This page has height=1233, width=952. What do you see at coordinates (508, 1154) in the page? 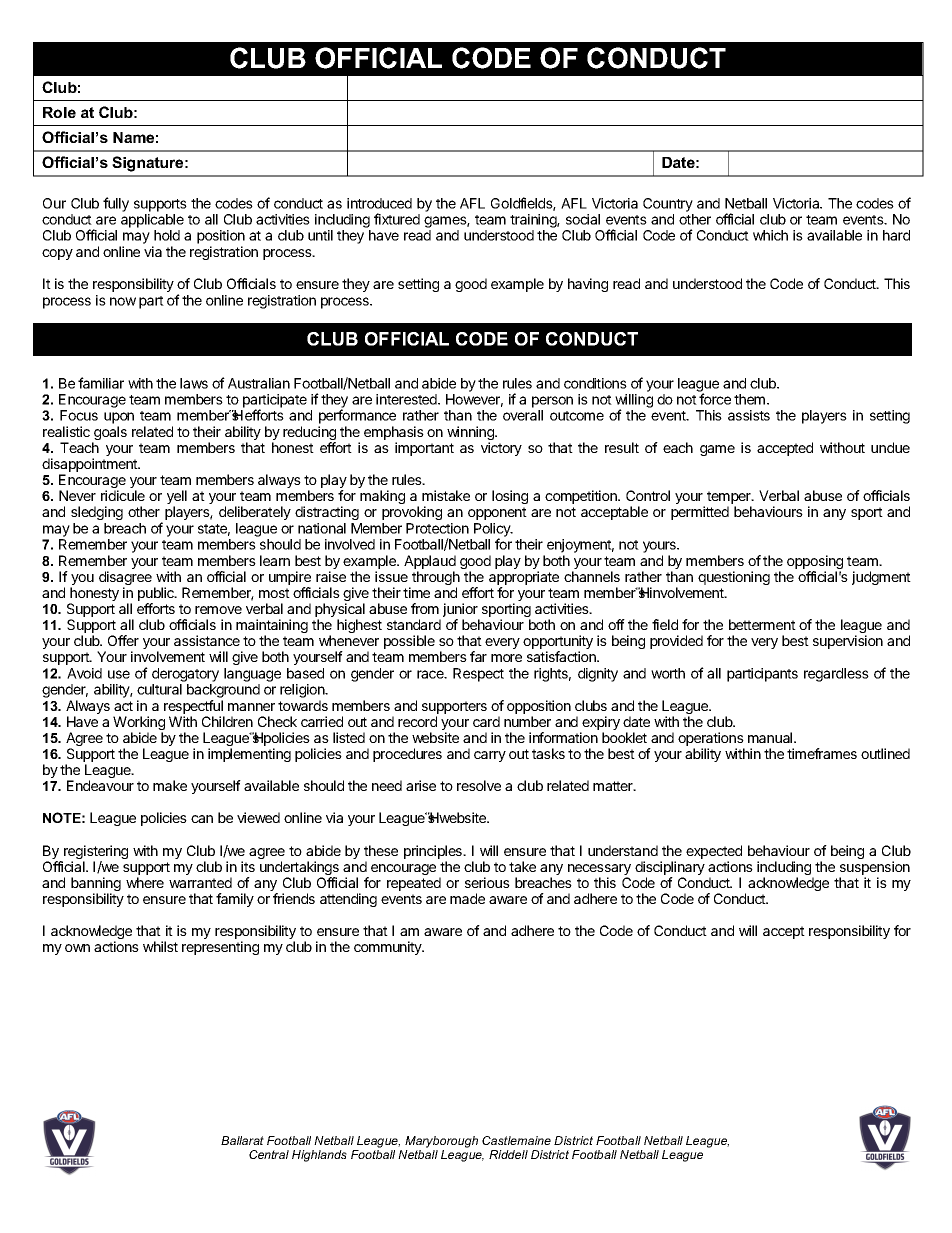
I see `Riddell` at bounding box center [508, 1154].
